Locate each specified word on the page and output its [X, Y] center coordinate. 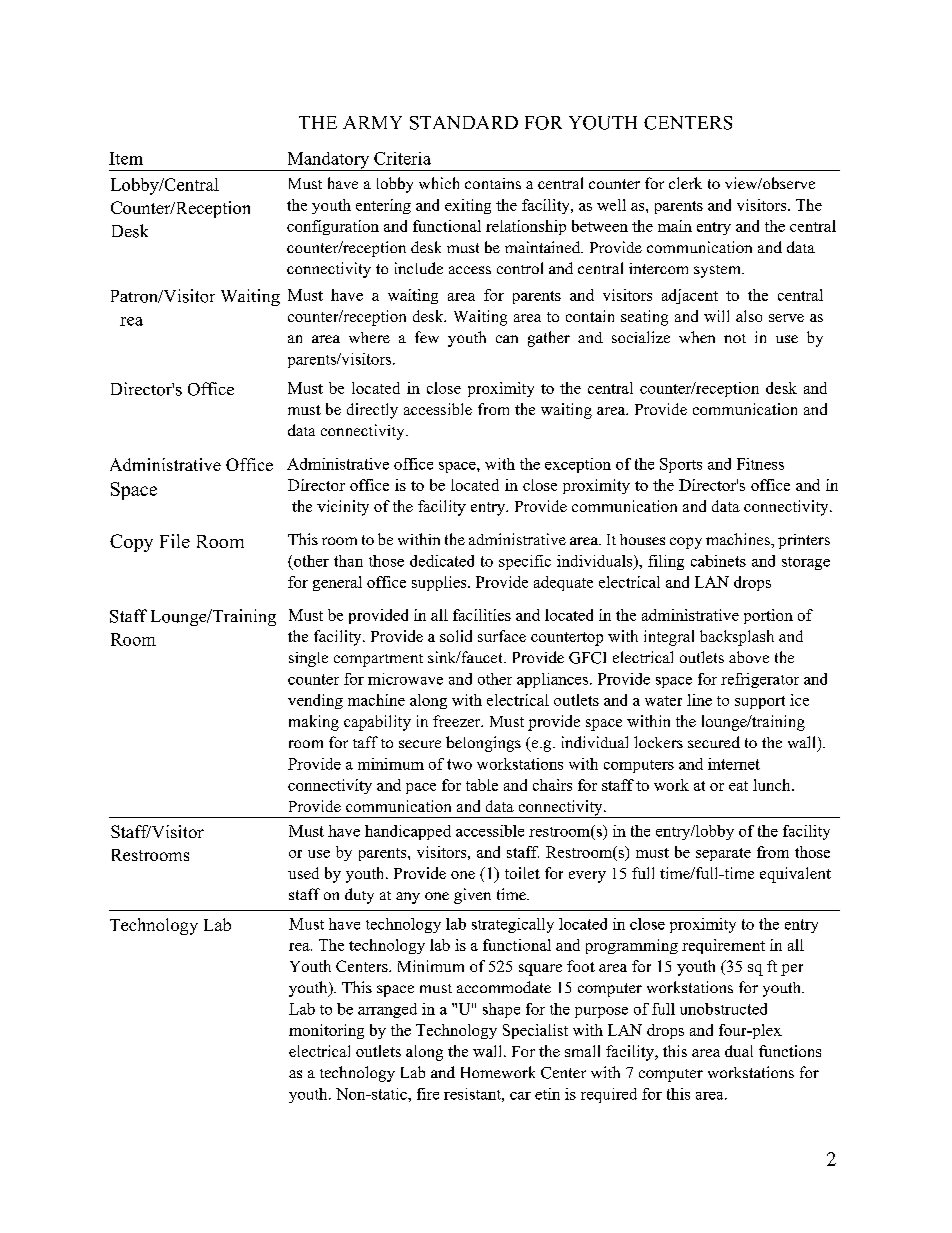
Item [126, 158]
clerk [685, 183]
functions [790, 1051]
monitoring [326, 1031]
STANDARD [464, 123]
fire [428, 1094]
